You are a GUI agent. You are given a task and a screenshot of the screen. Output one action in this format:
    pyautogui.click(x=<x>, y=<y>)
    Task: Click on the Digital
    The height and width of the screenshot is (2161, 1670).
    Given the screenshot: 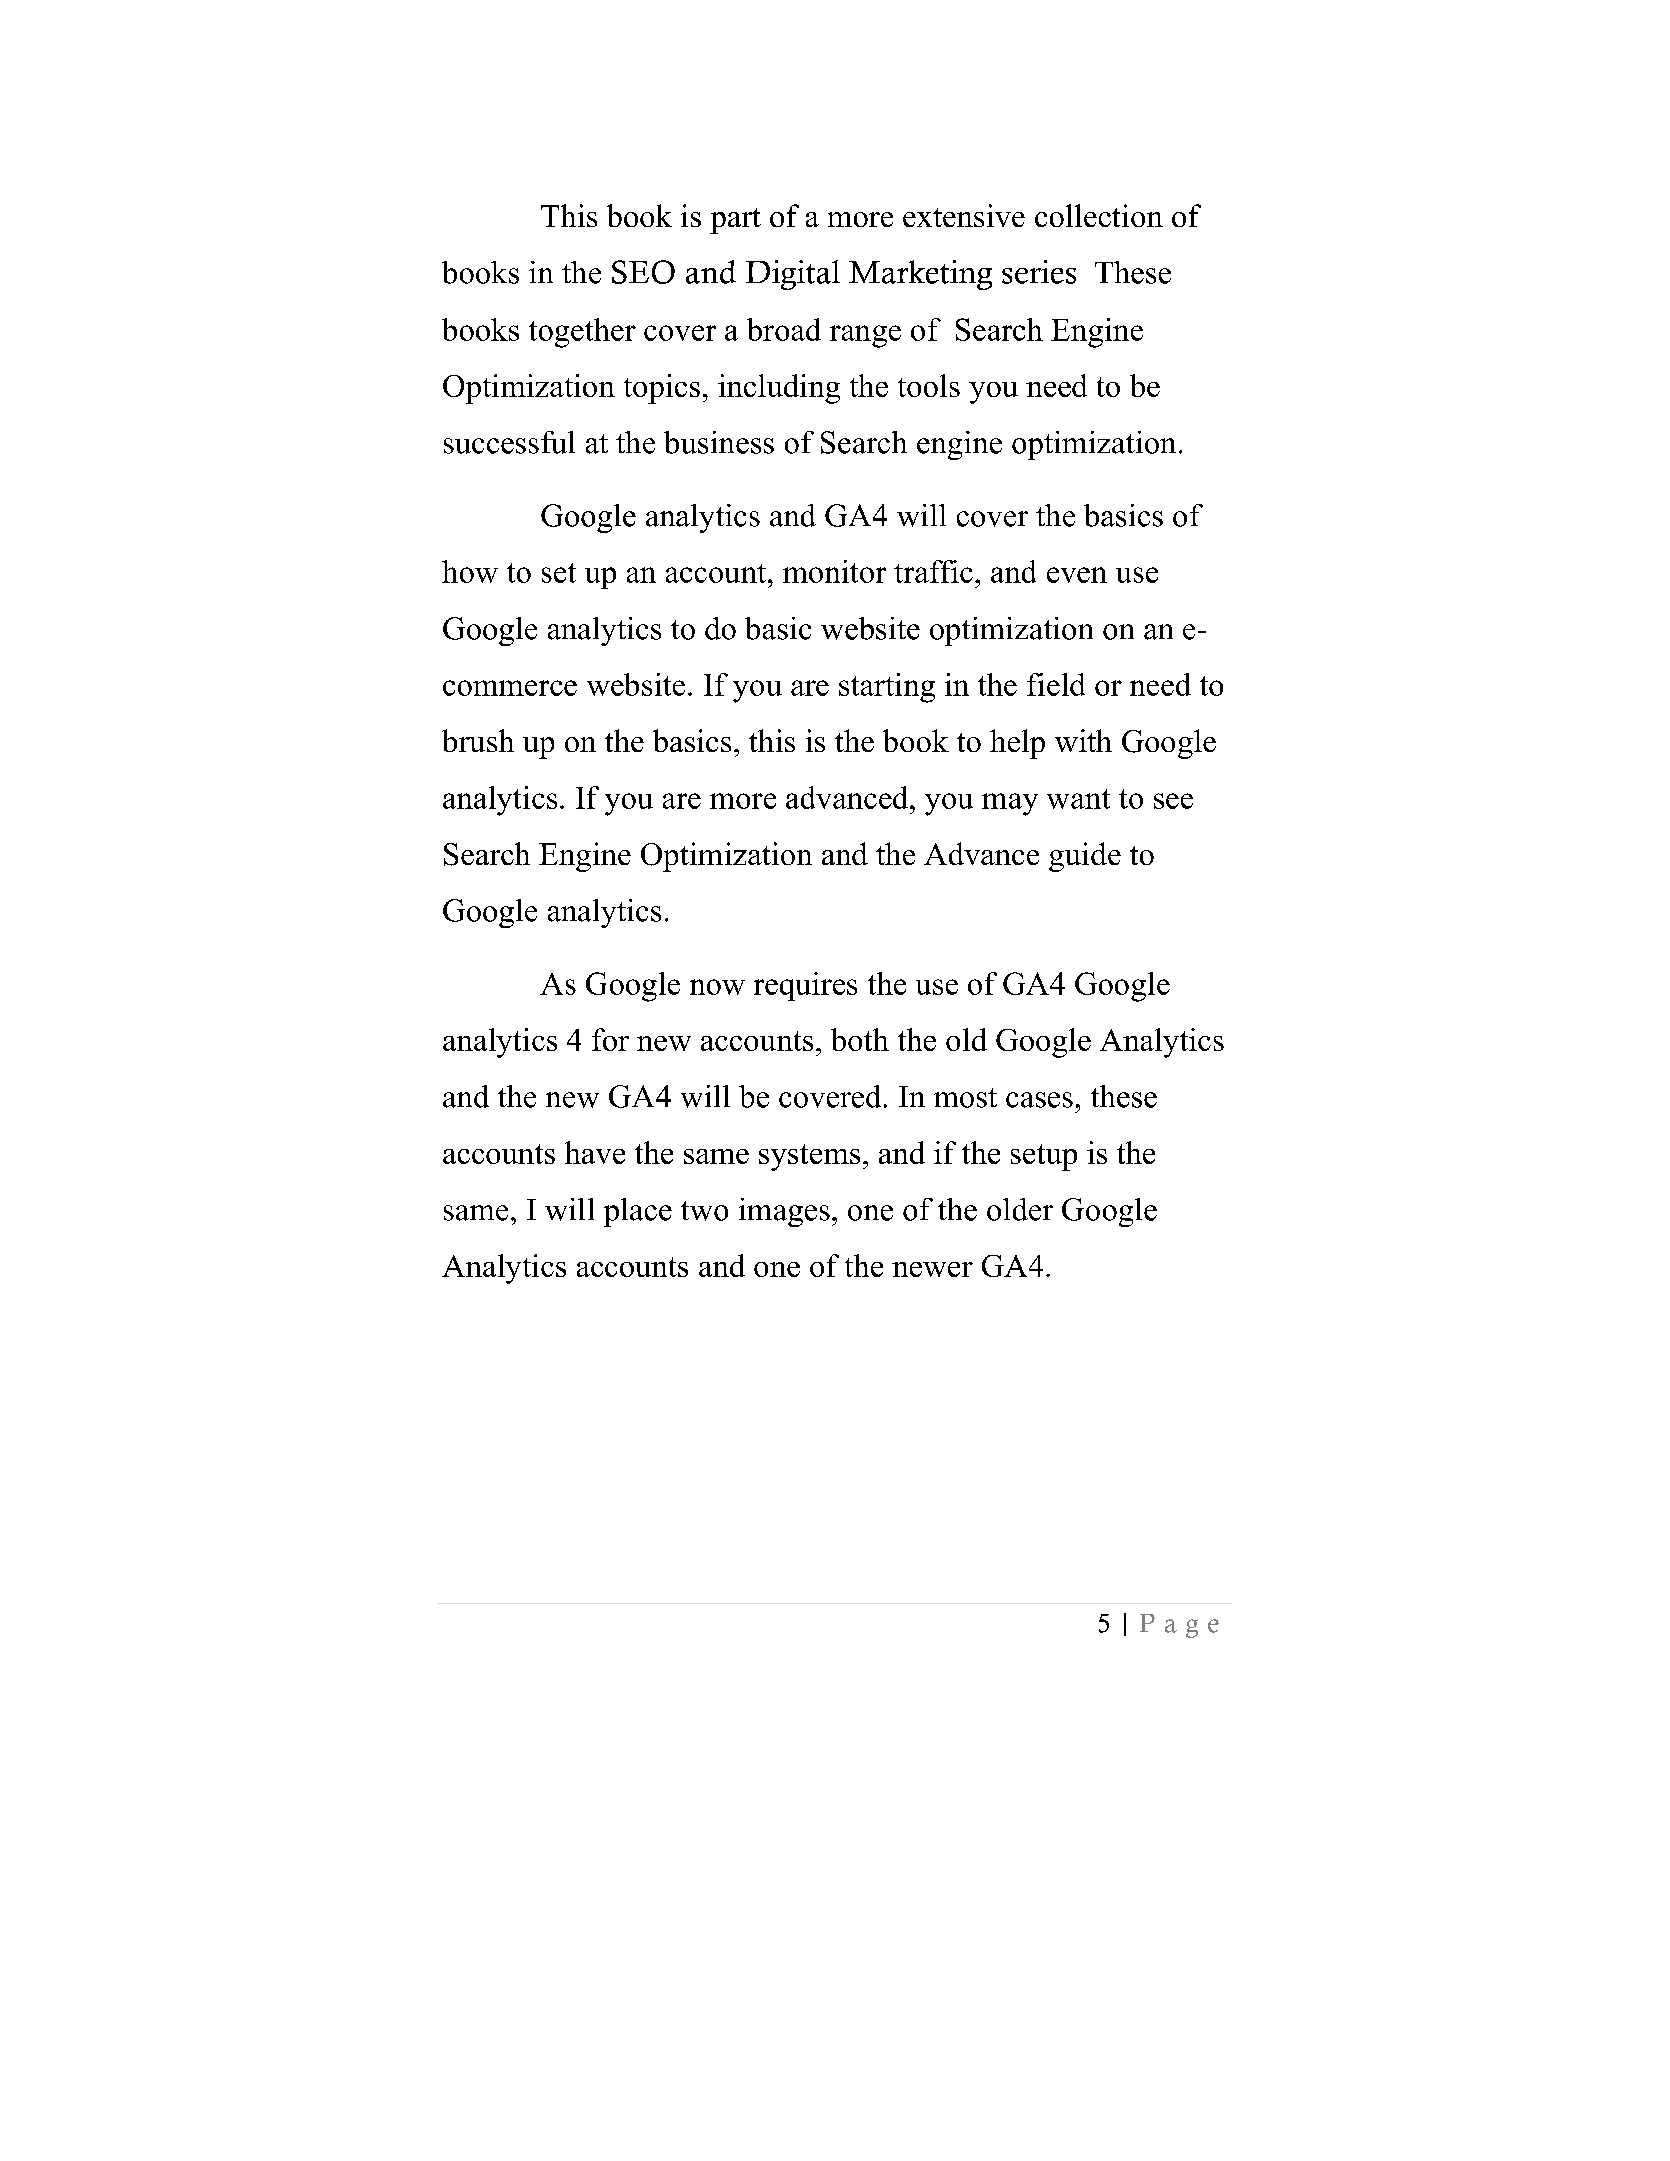 What is the action you would take?
    pyautogui.click(x=793, y=275)
